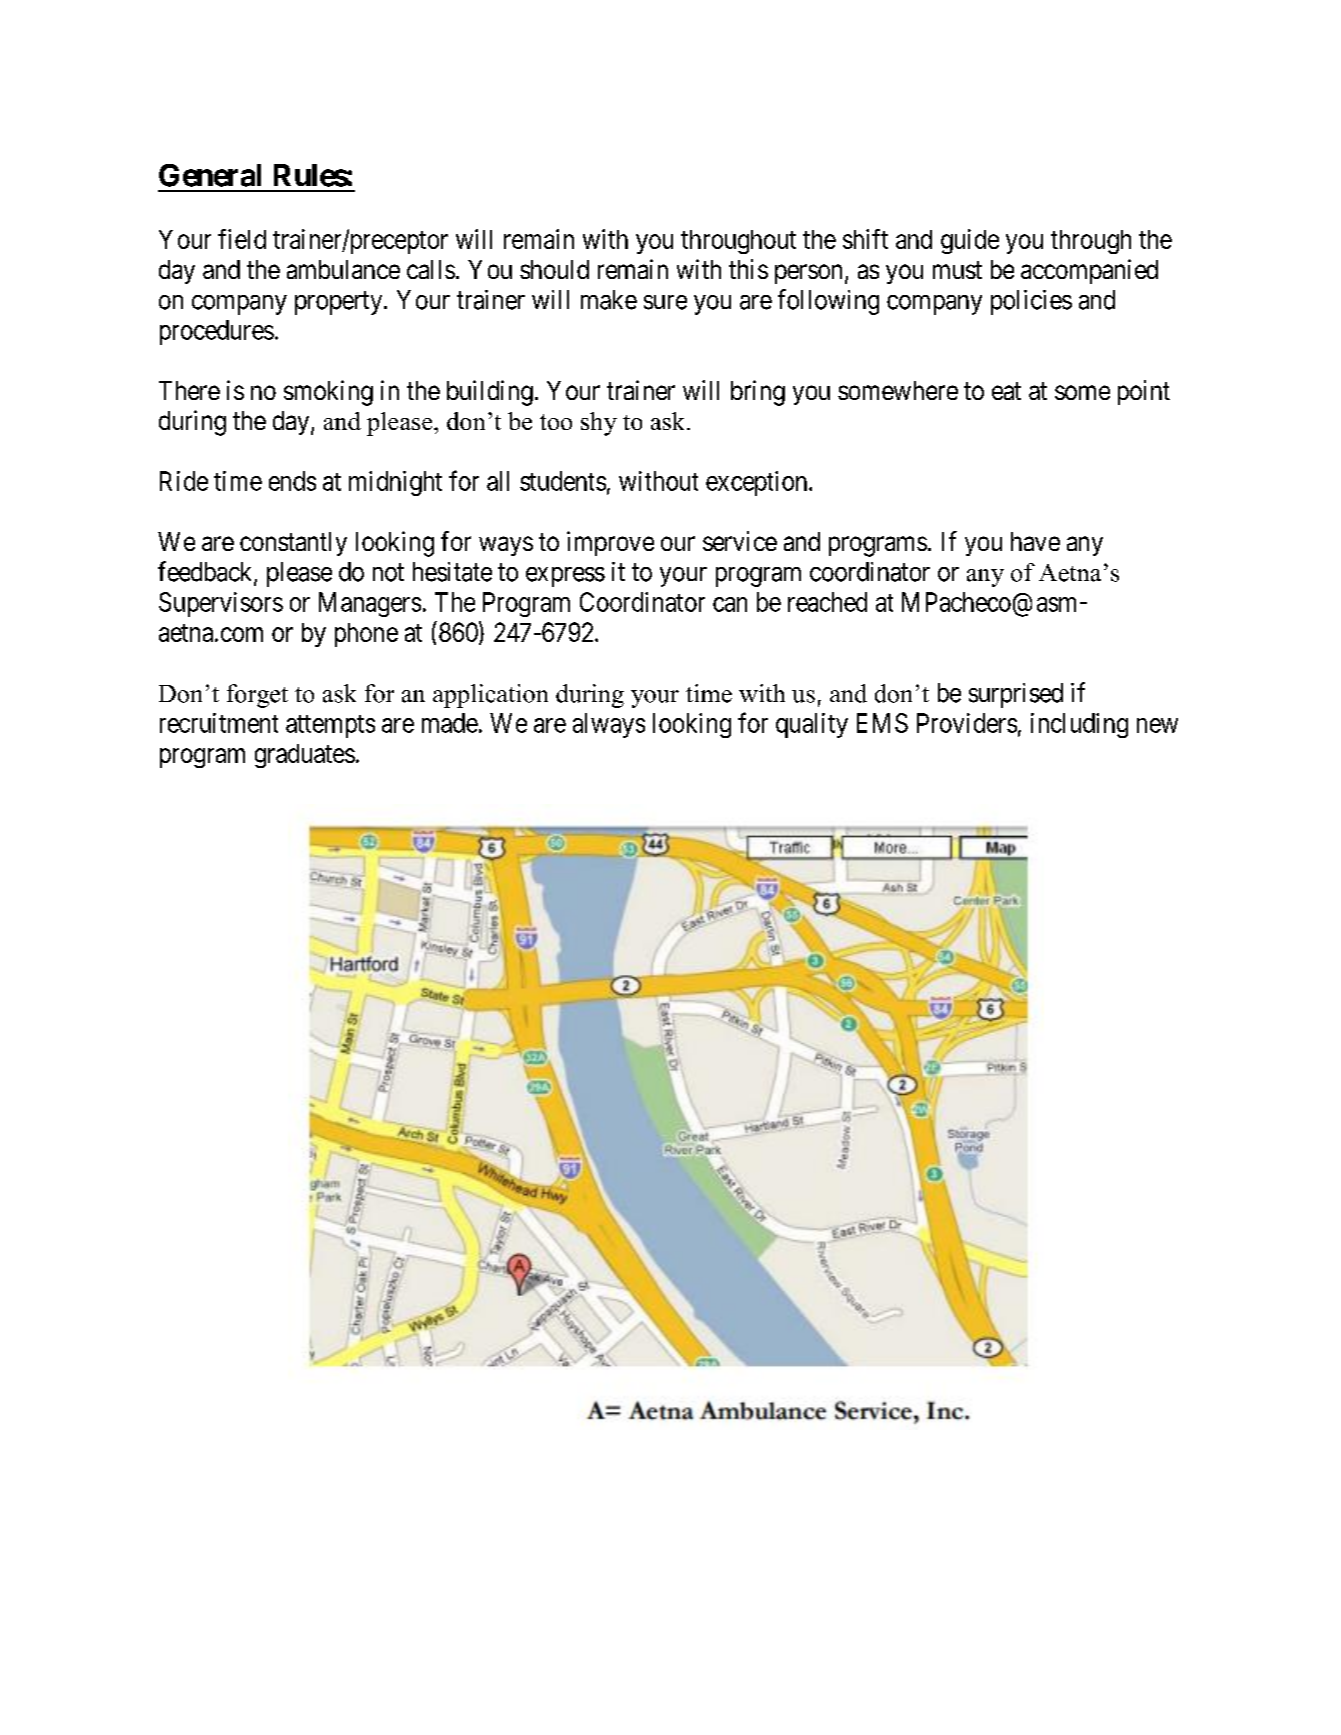 The height and width of the image is (1735, 1341). What do you see at coordinates (970, 241) in the image?
I see `guide` at bounding box center [970, 241].
